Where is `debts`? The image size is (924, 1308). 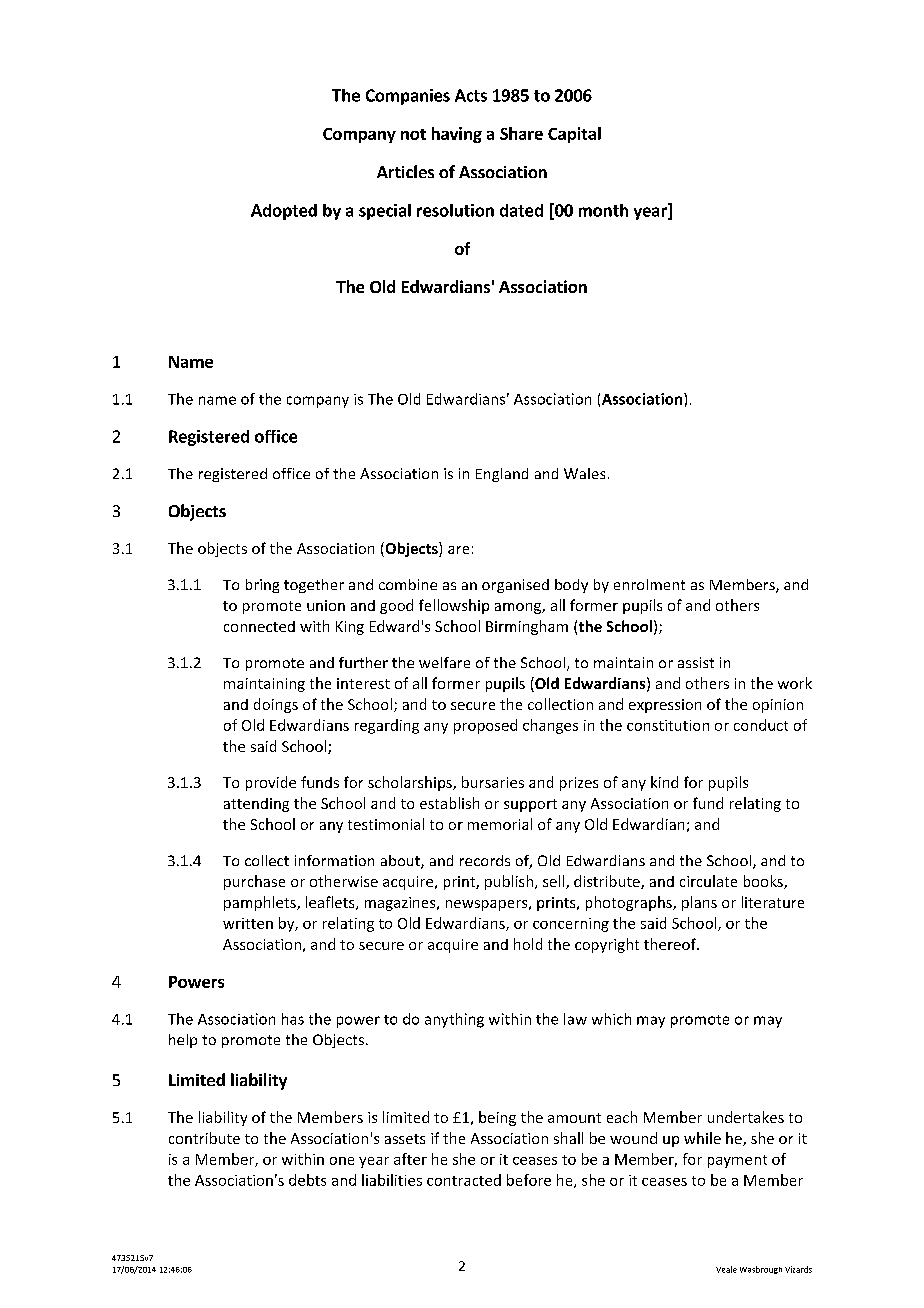 debts is located at coordinates (307, 1180).
